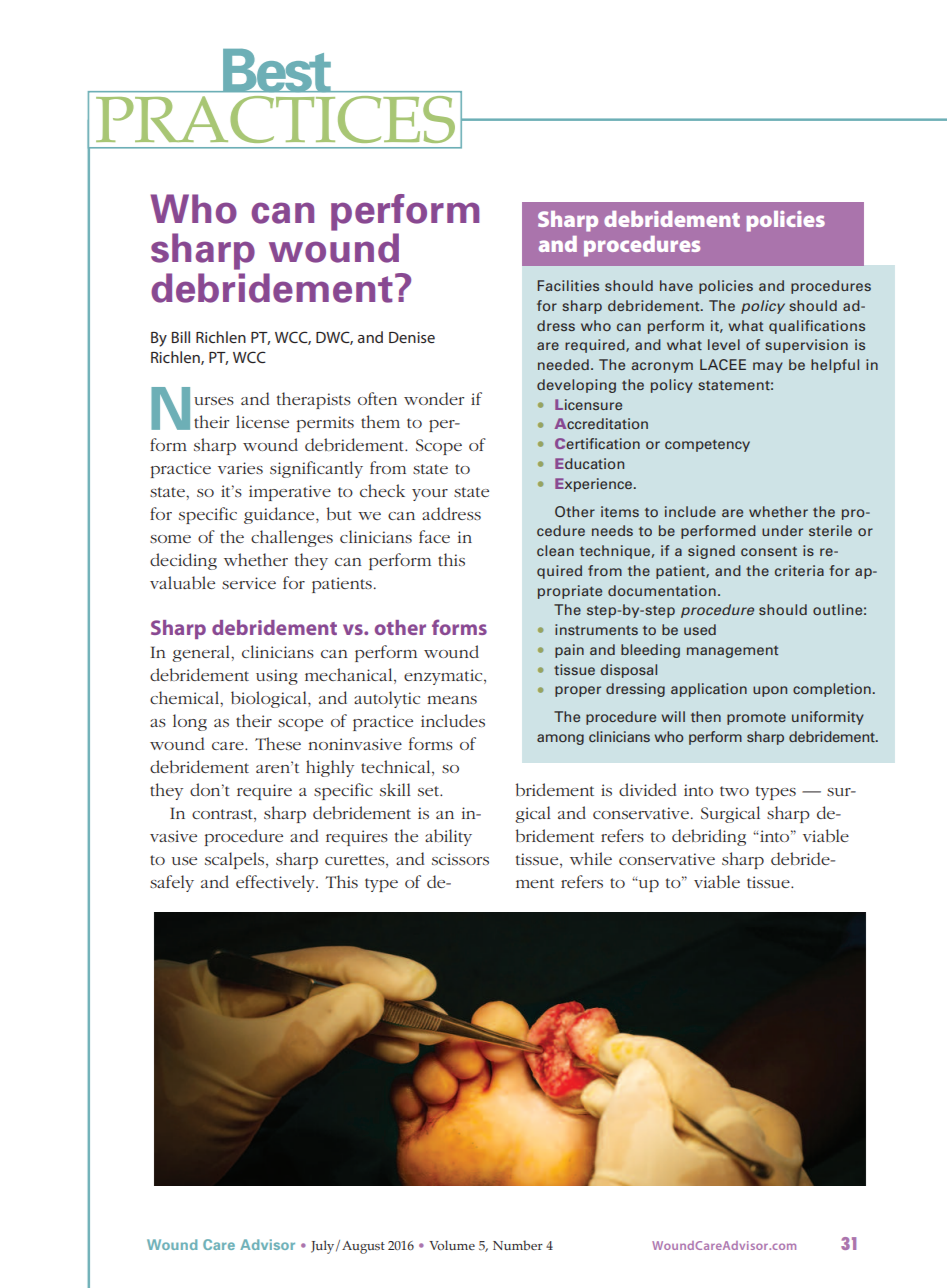  I want to click on competency, so click(707, 446).
